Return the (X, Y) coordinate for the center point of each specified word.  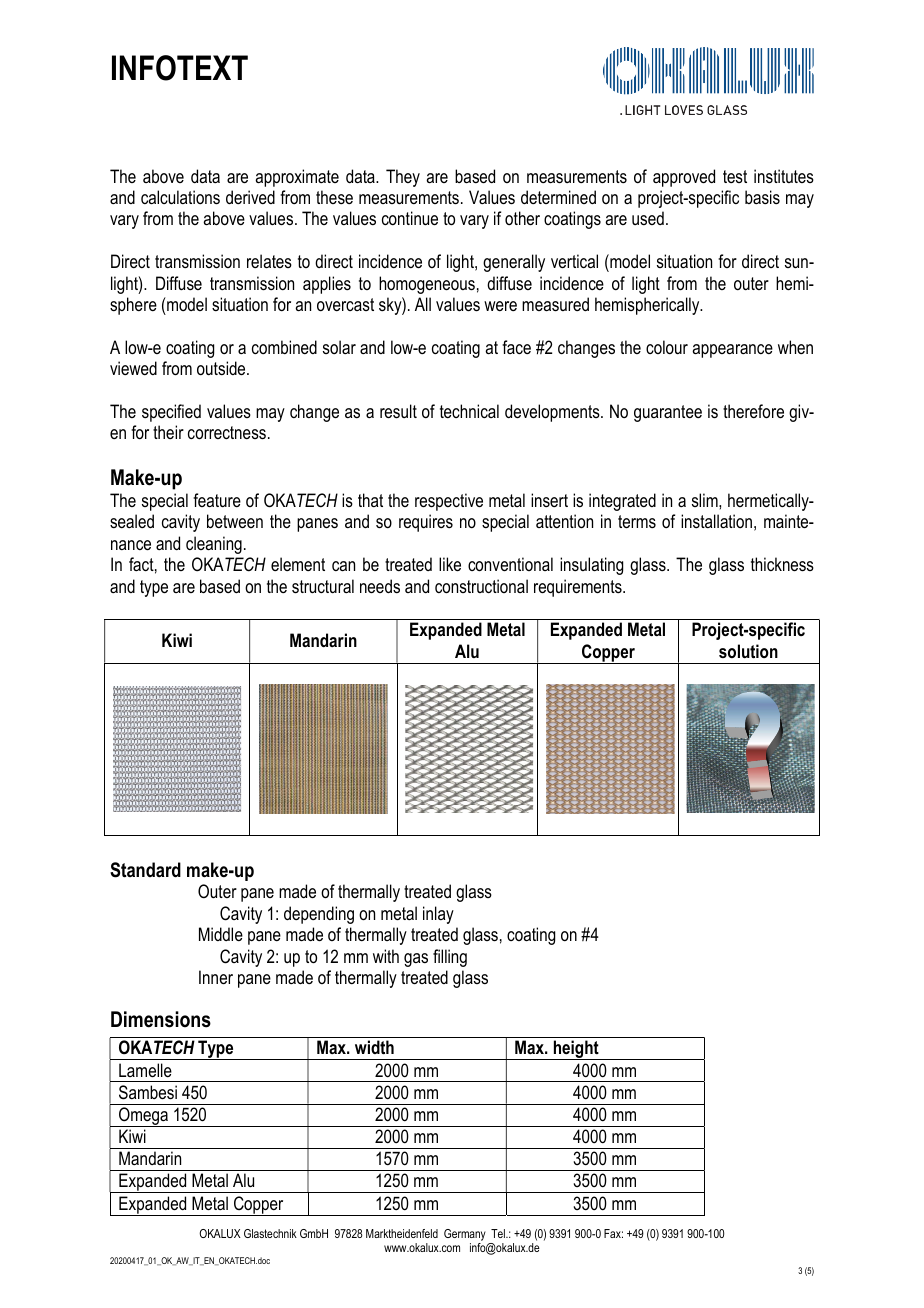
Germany (465, 1236)
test (735, 176)
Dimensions (161, 1019)
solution (748, 651)
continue (410, 218)
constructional (481, 586)
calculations (180, 197)
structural (323, 586)
